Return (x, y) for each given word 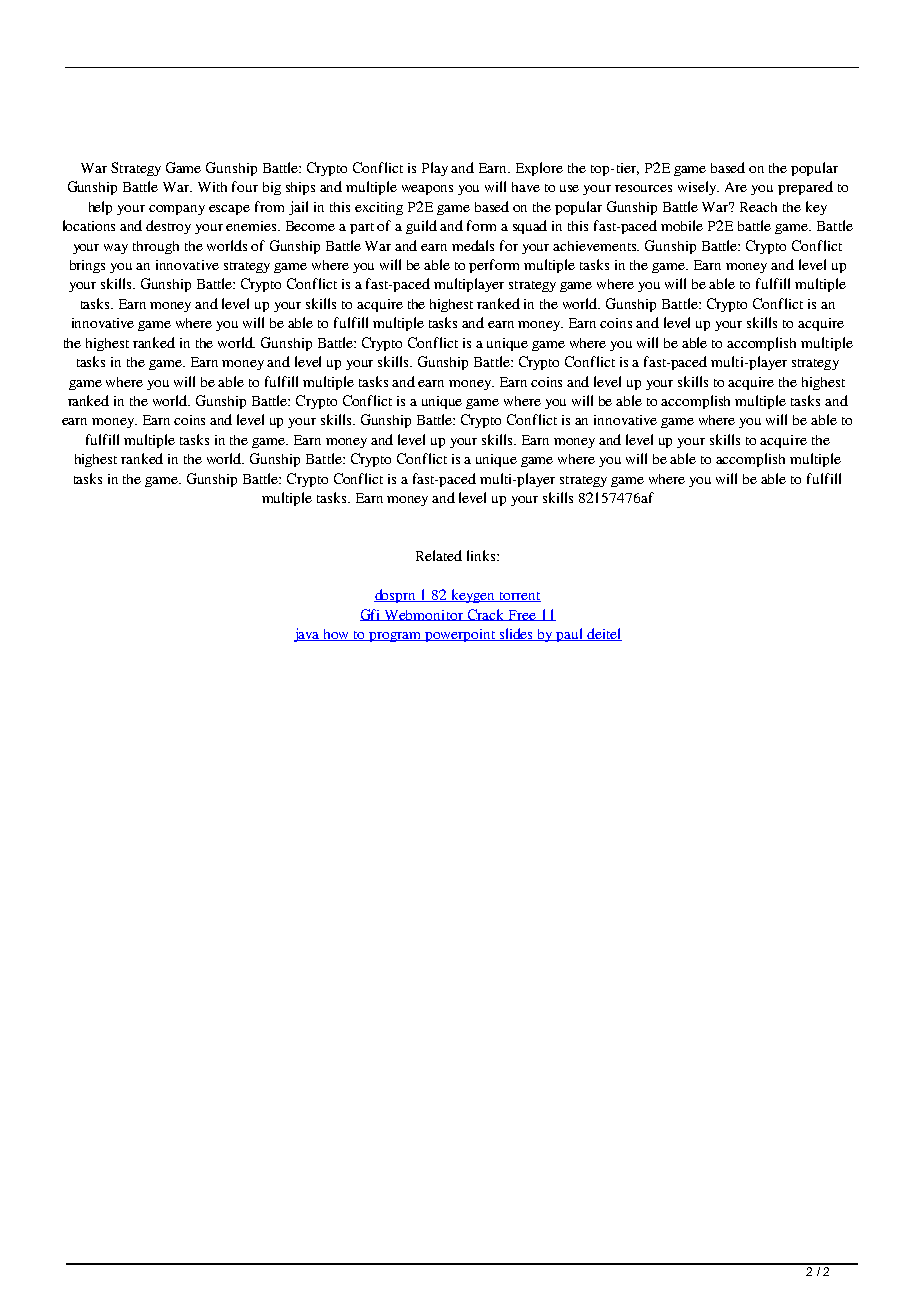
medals (473, 245)
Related (439, 555)
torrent (519, 597)
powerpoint (461, 635)
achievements (596, 246)
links (482, 555)
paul (570, 635)
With (212, 187)
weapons (427, 190)
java (308, 635)
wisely (698, 188)
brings (87, 266)
